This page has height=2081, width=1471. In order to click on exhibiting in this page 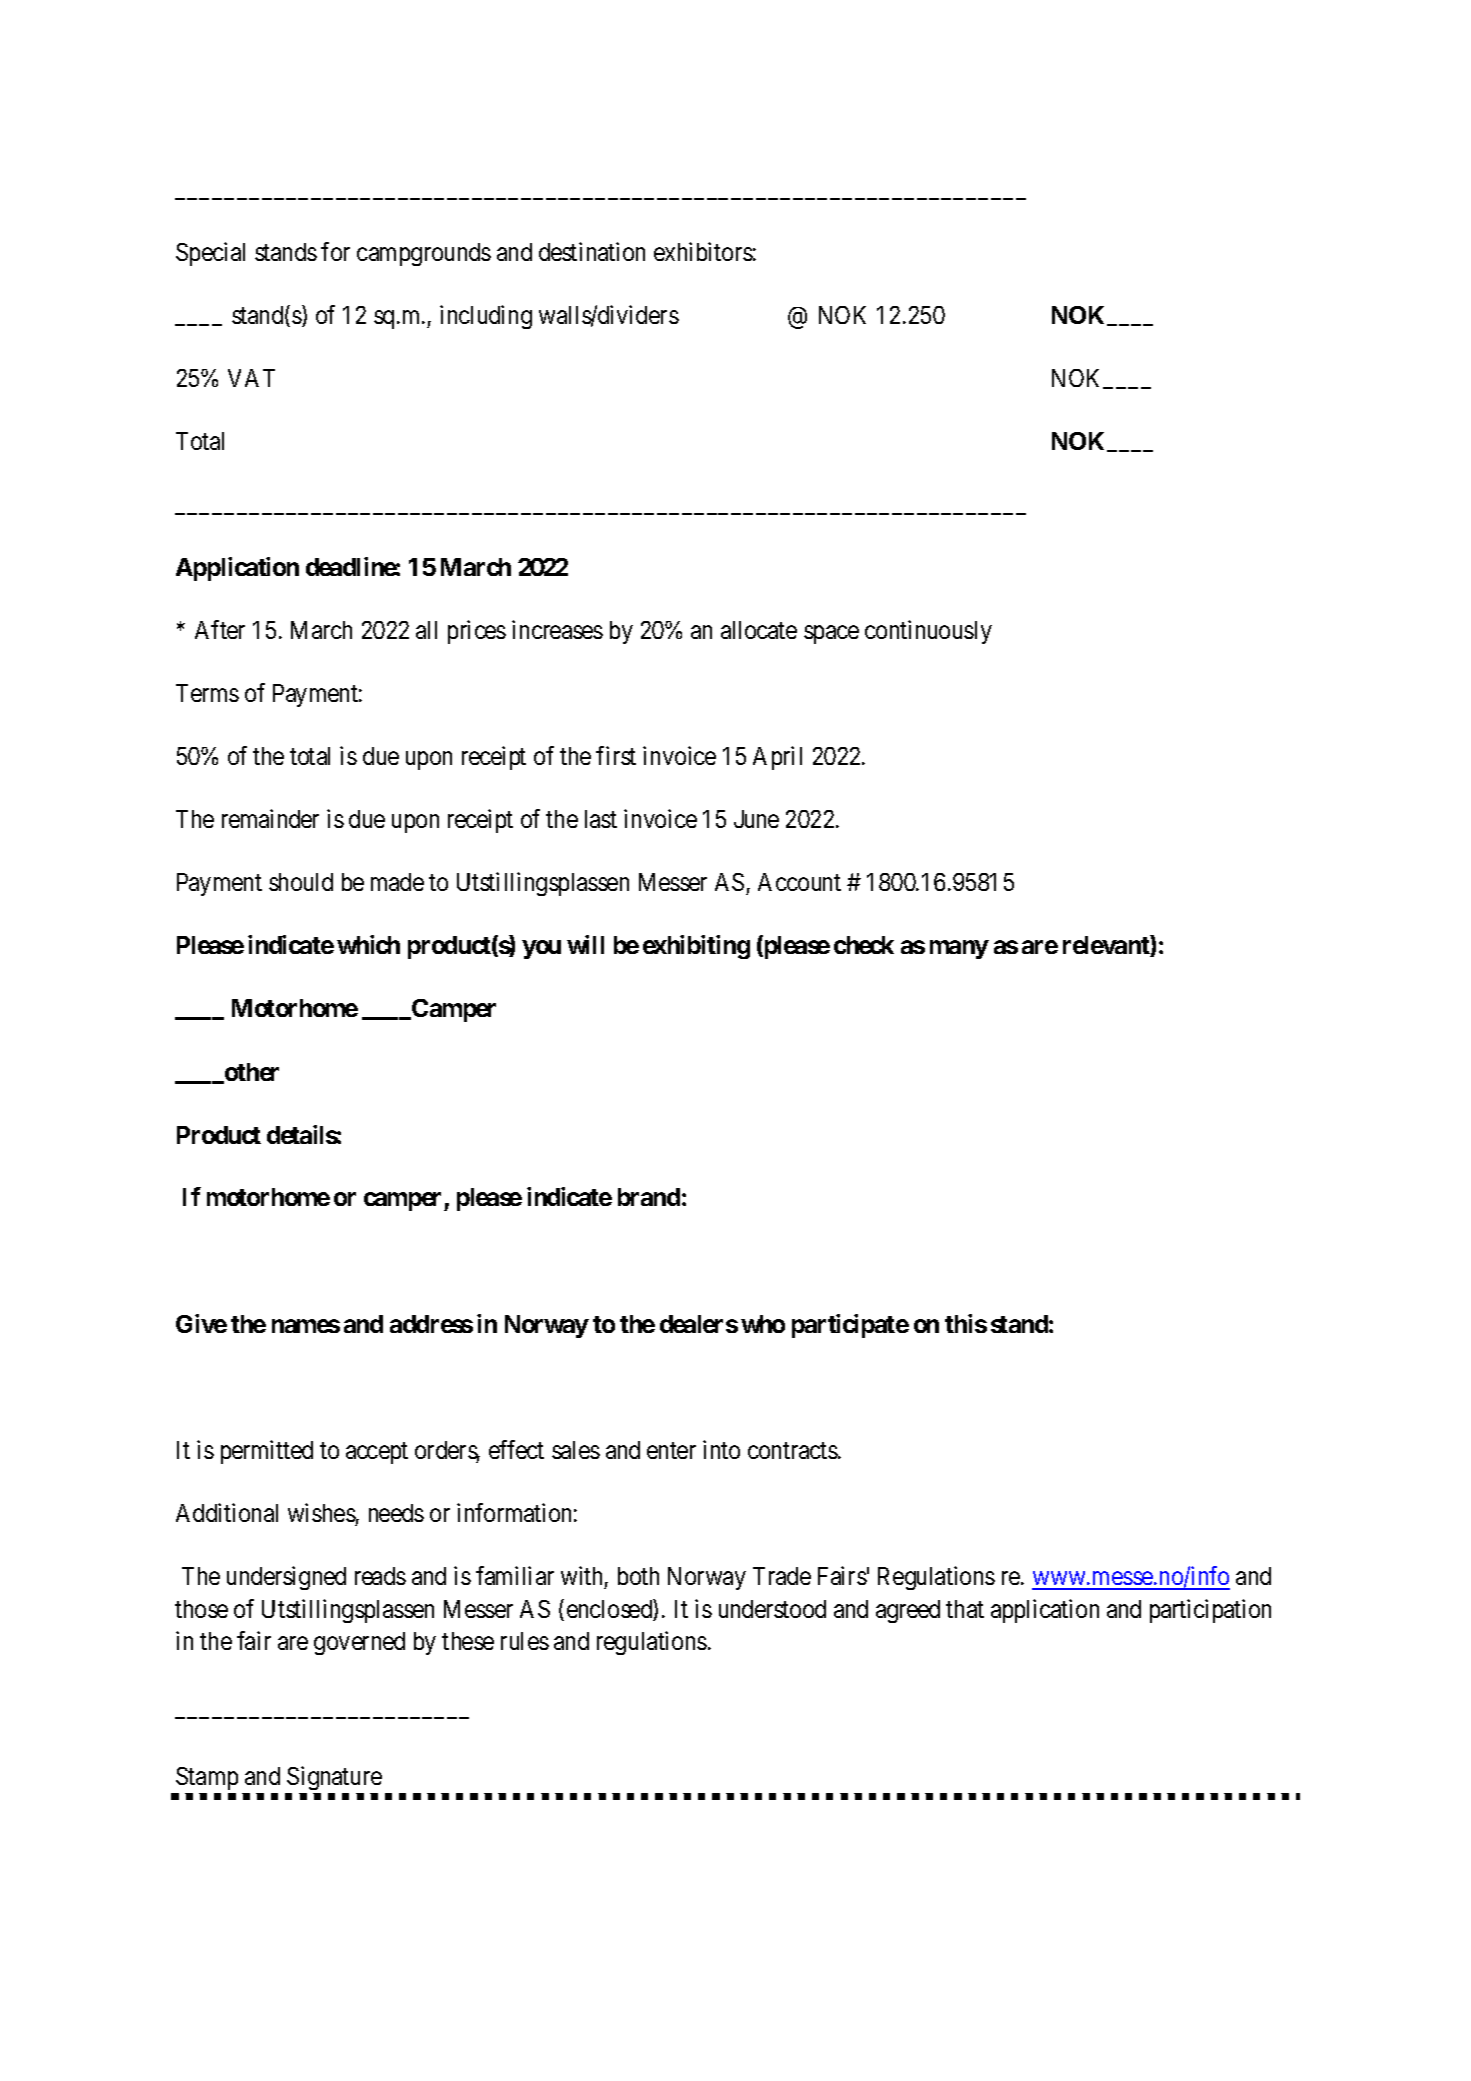, I will do `click(696, 947)`.
